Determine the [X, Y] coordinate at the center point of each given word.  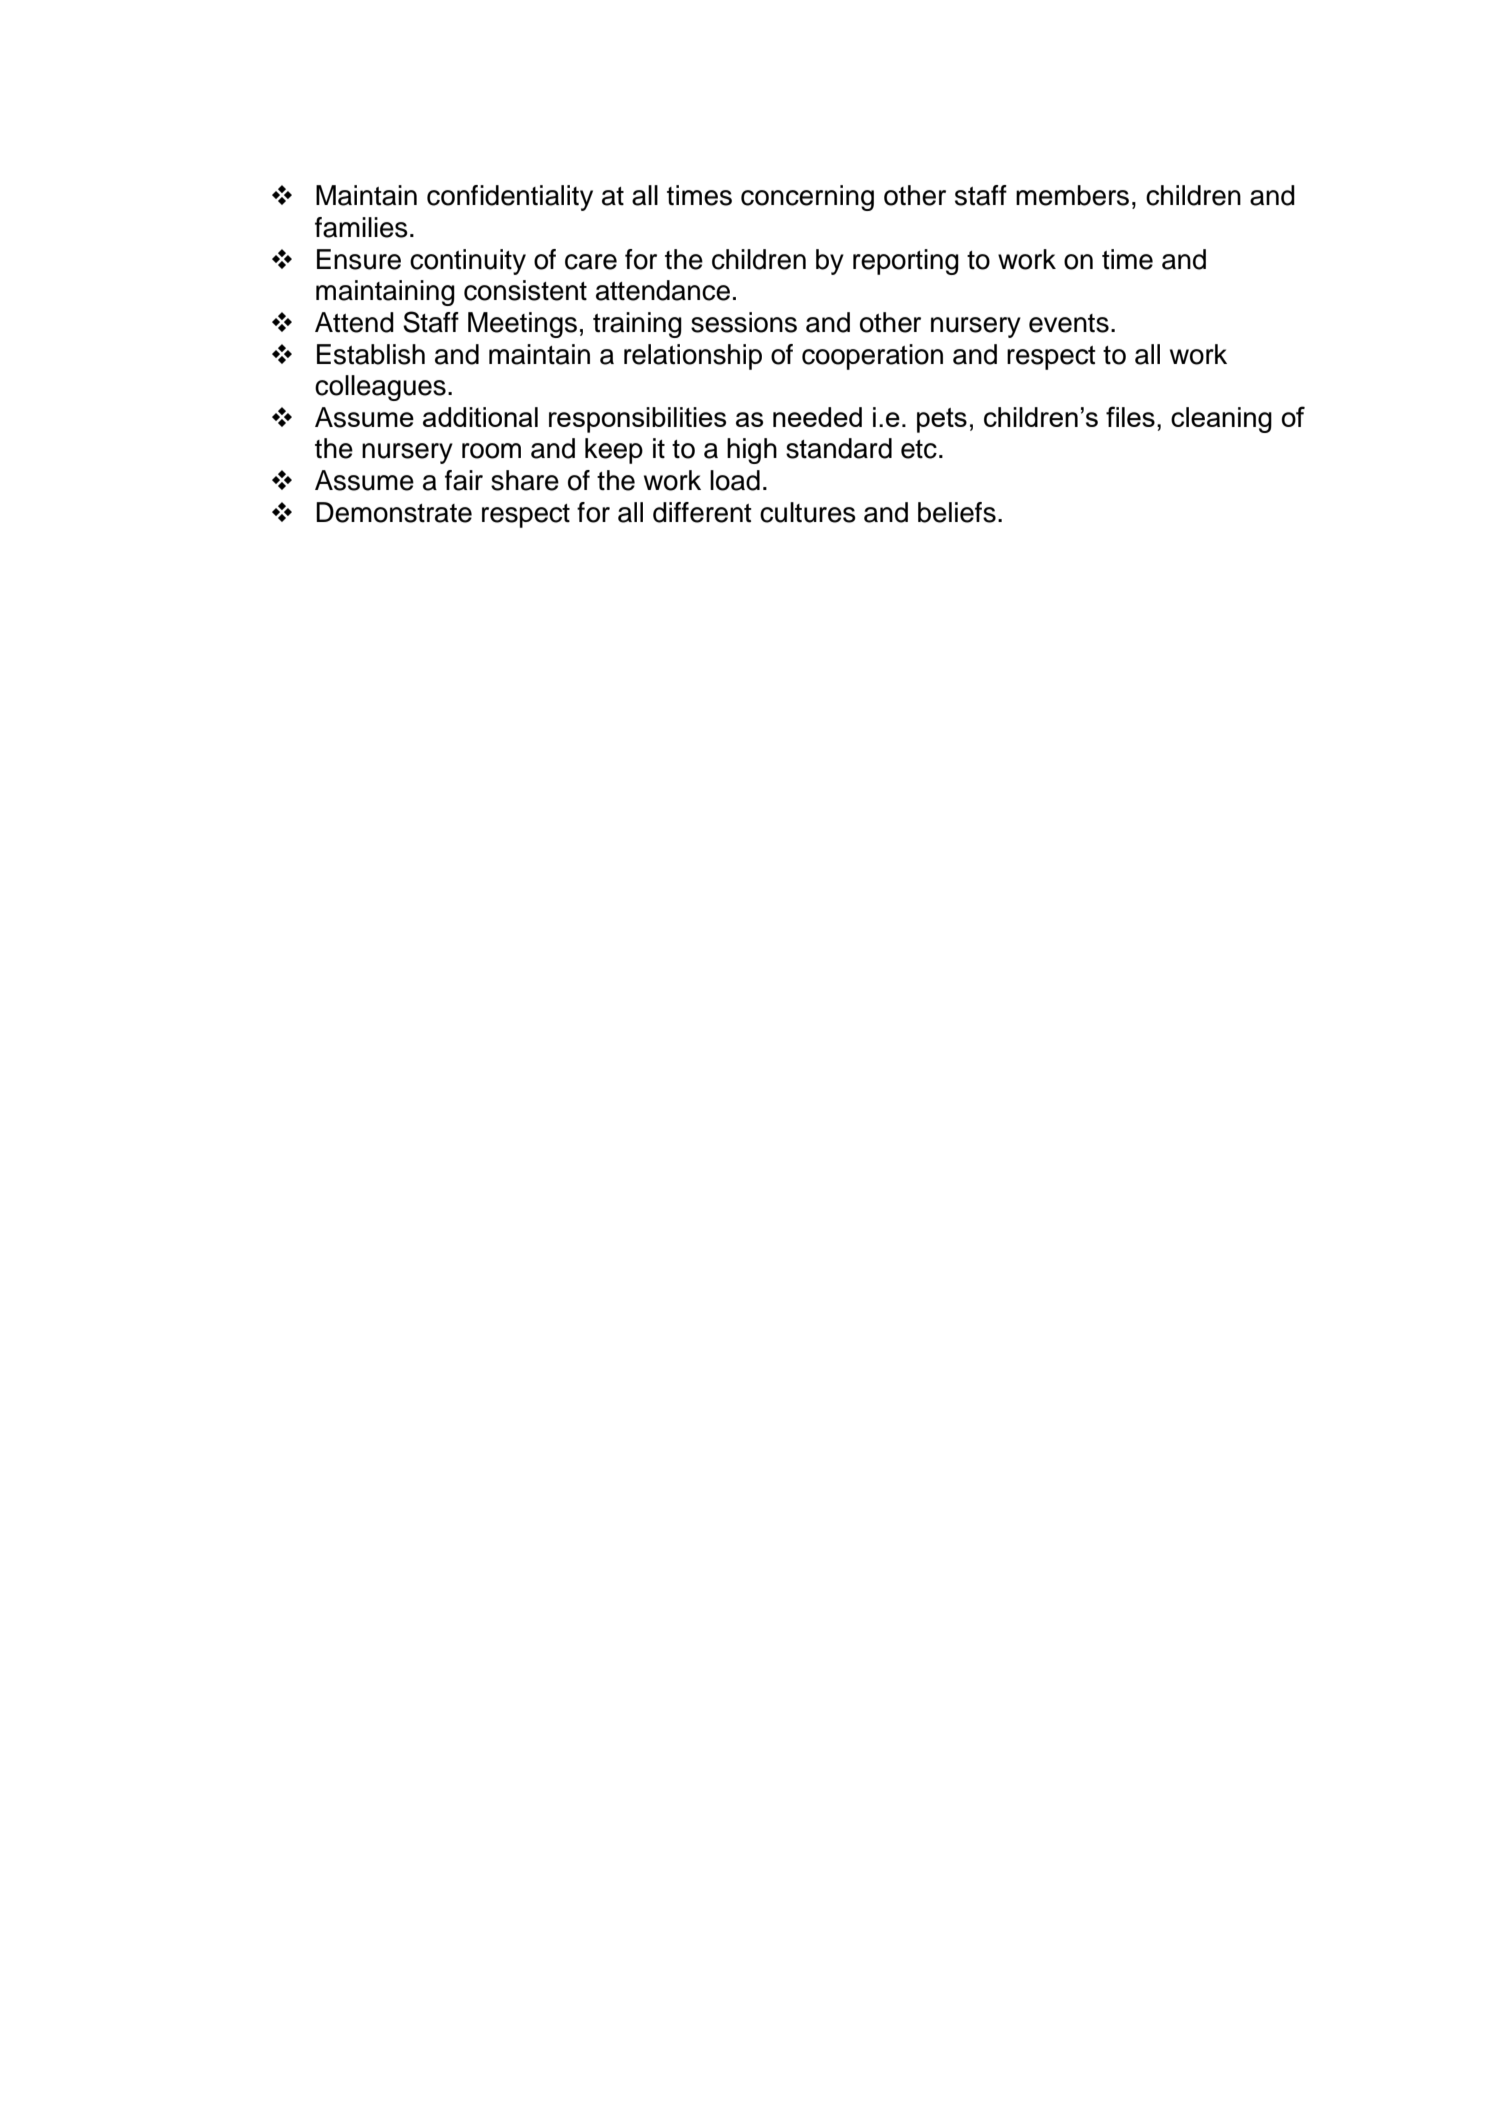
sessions [744, 322]
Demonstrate [394, 512]
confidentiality [510, 198]
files [1130, 416]
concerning [807, 198]
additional [480, 417]
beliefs [957, 512]
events [1069, 323]
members [1072, 195]
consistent [525, 290]
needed [817, 417]
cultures [808, 512]
